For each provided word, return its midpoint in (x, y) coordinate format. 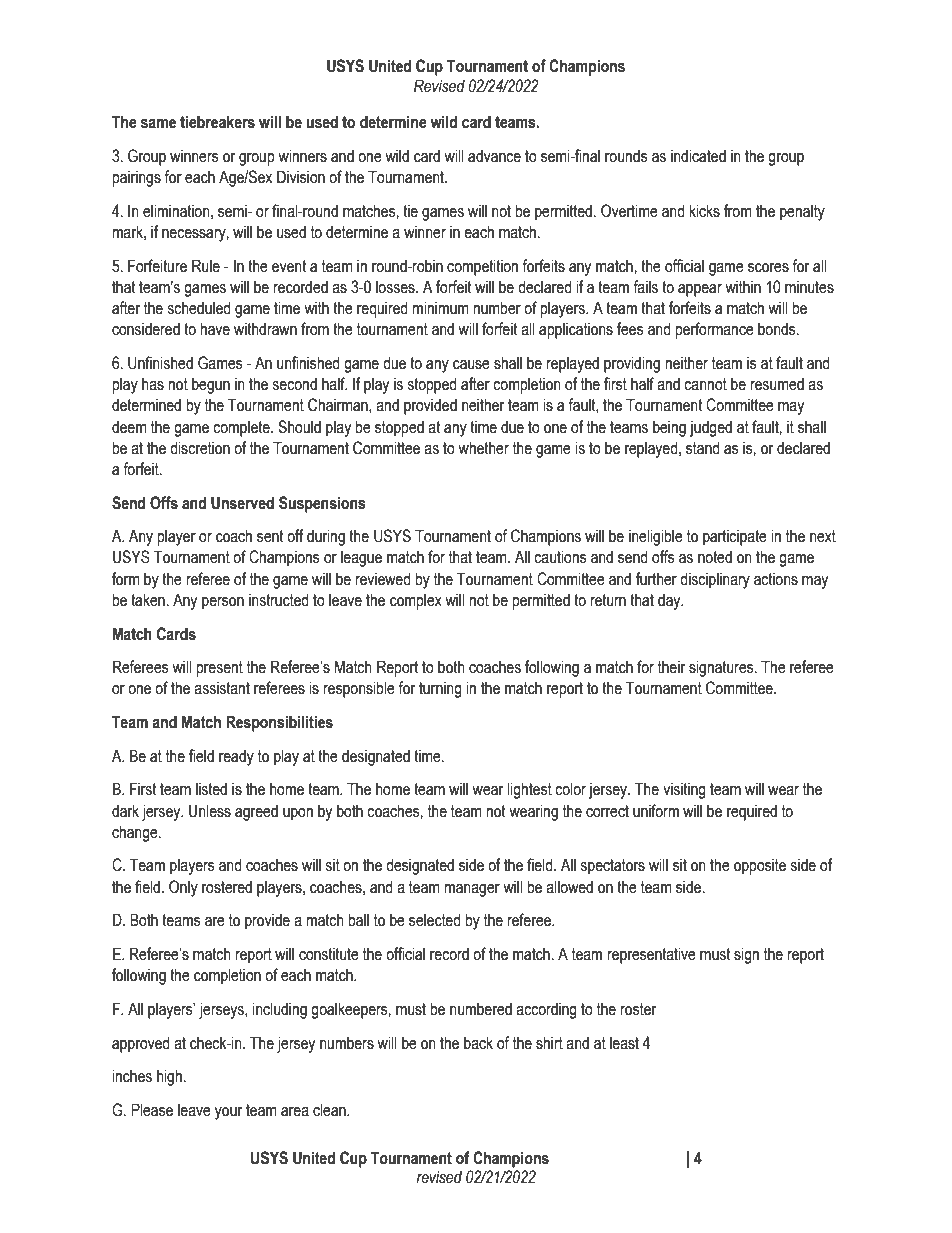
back (478, 1043)
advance (494, 156)
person (223, 603)
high (171, 1077)
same (158, 124)
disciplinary (715, 580)
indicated (698, 156)
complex (416, 601)
